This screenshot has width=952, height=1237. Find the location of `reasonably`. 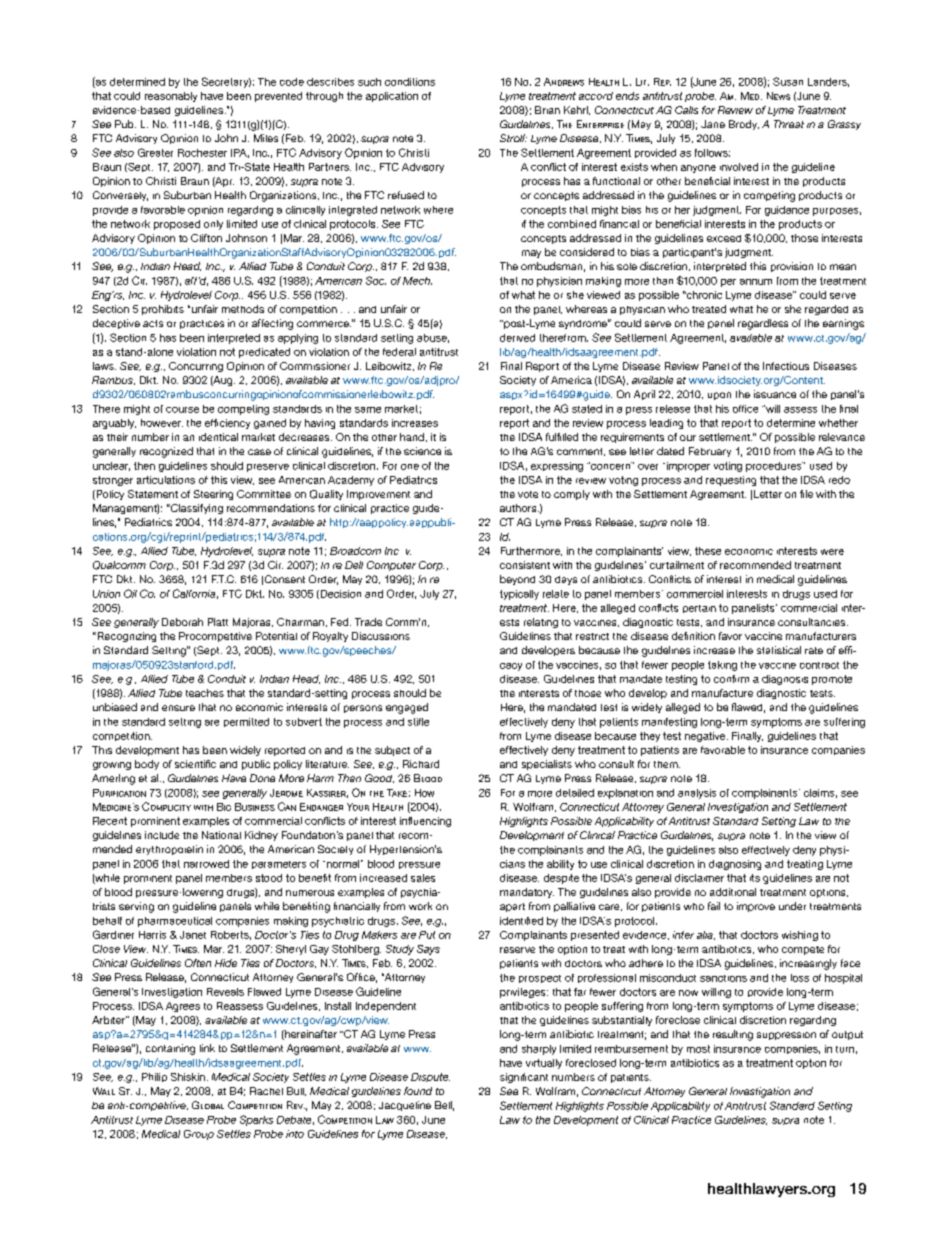

reasonably is located at coordinates (171, 97).
